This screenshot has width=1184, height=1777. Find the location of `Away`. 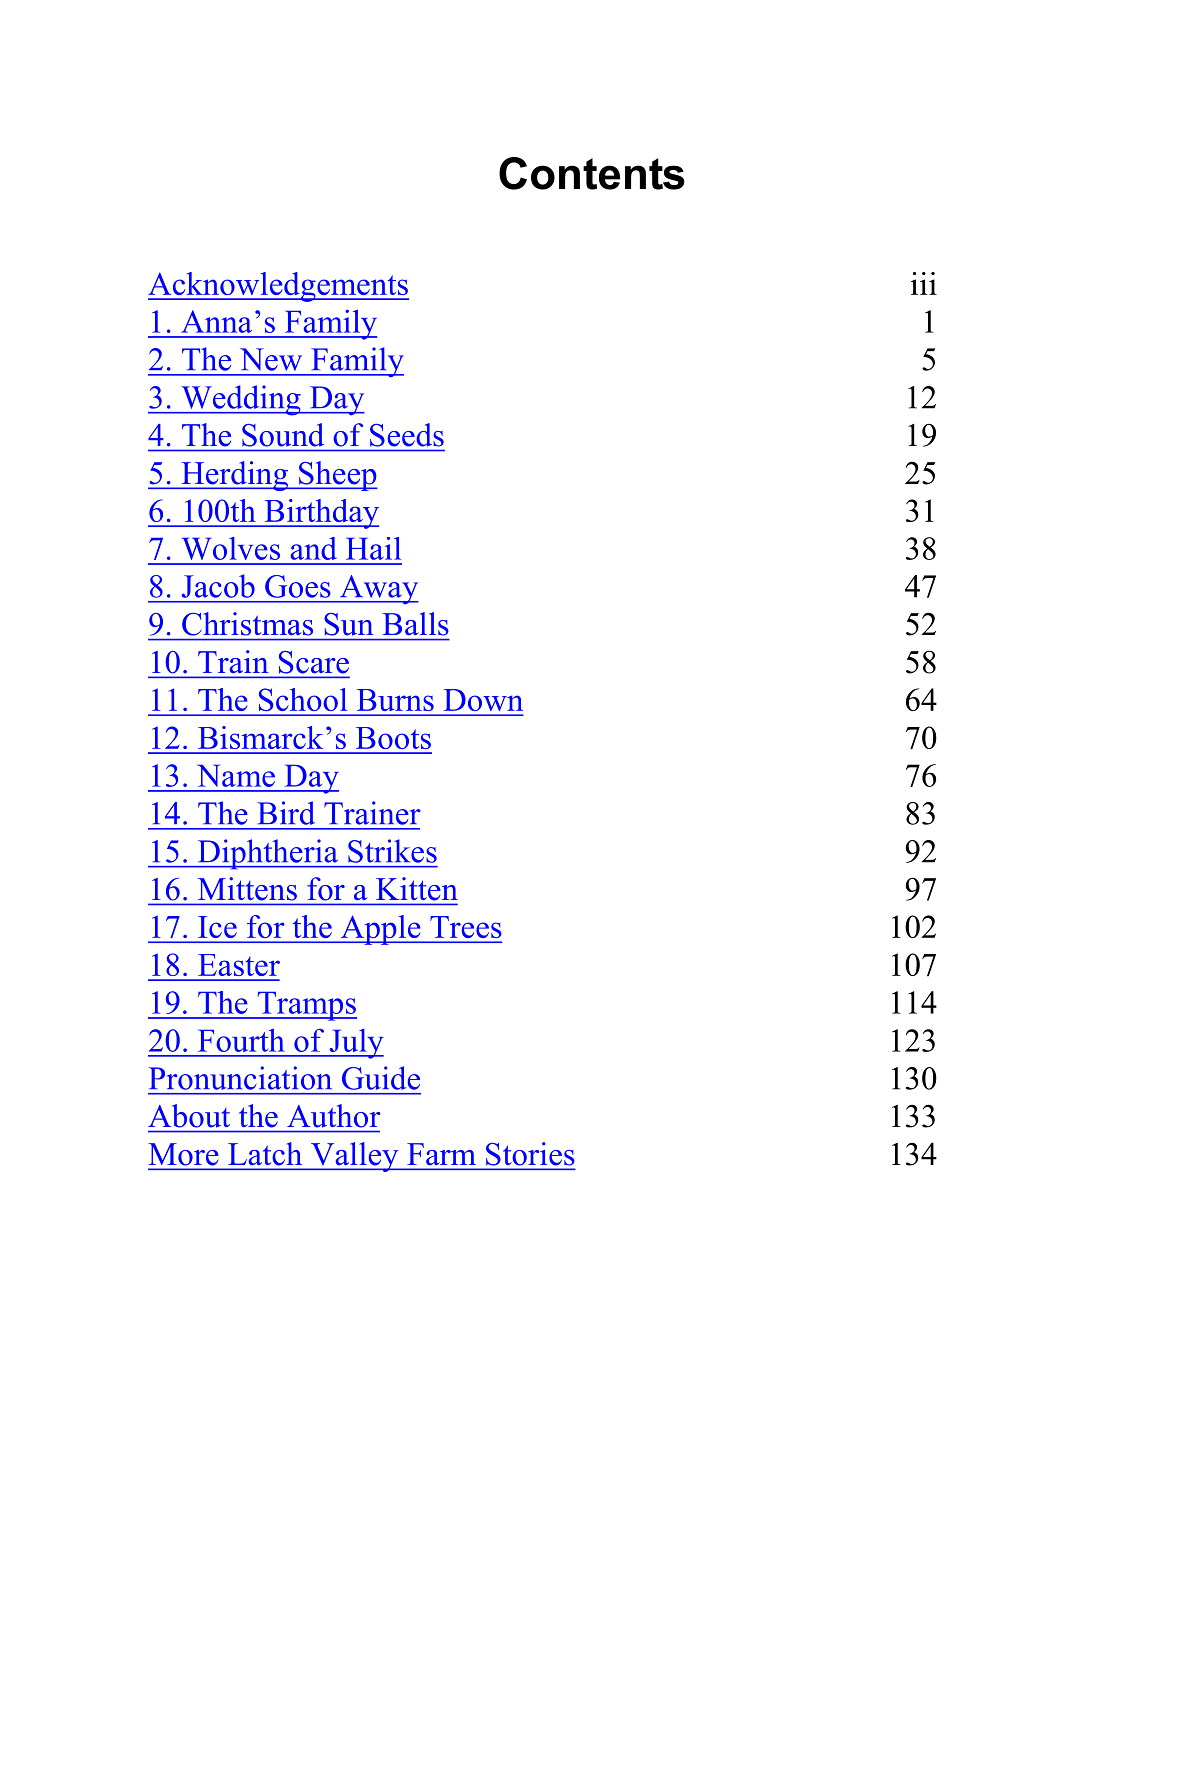

Away is located at coordinates (378, 590).
